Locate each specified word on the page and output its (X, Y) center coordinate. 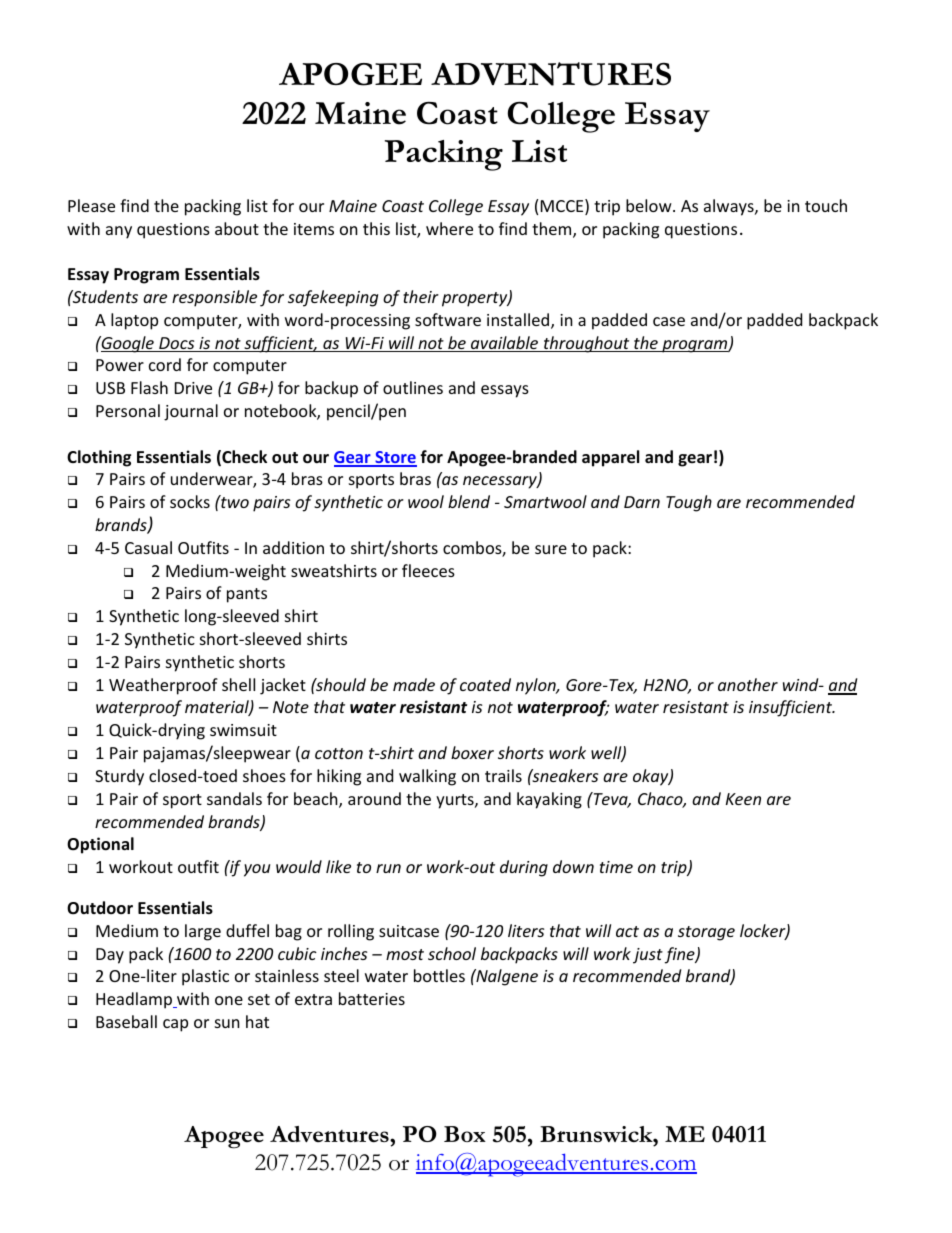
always (730, 207)
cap (175, 1025)
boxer (472, 752)
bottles (439, 975)
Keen (743, 799)
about (237, 228)
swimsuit (243, 730)
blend (469, 501)
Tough (689, 503)
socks (190, 501)
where (449, 228)
